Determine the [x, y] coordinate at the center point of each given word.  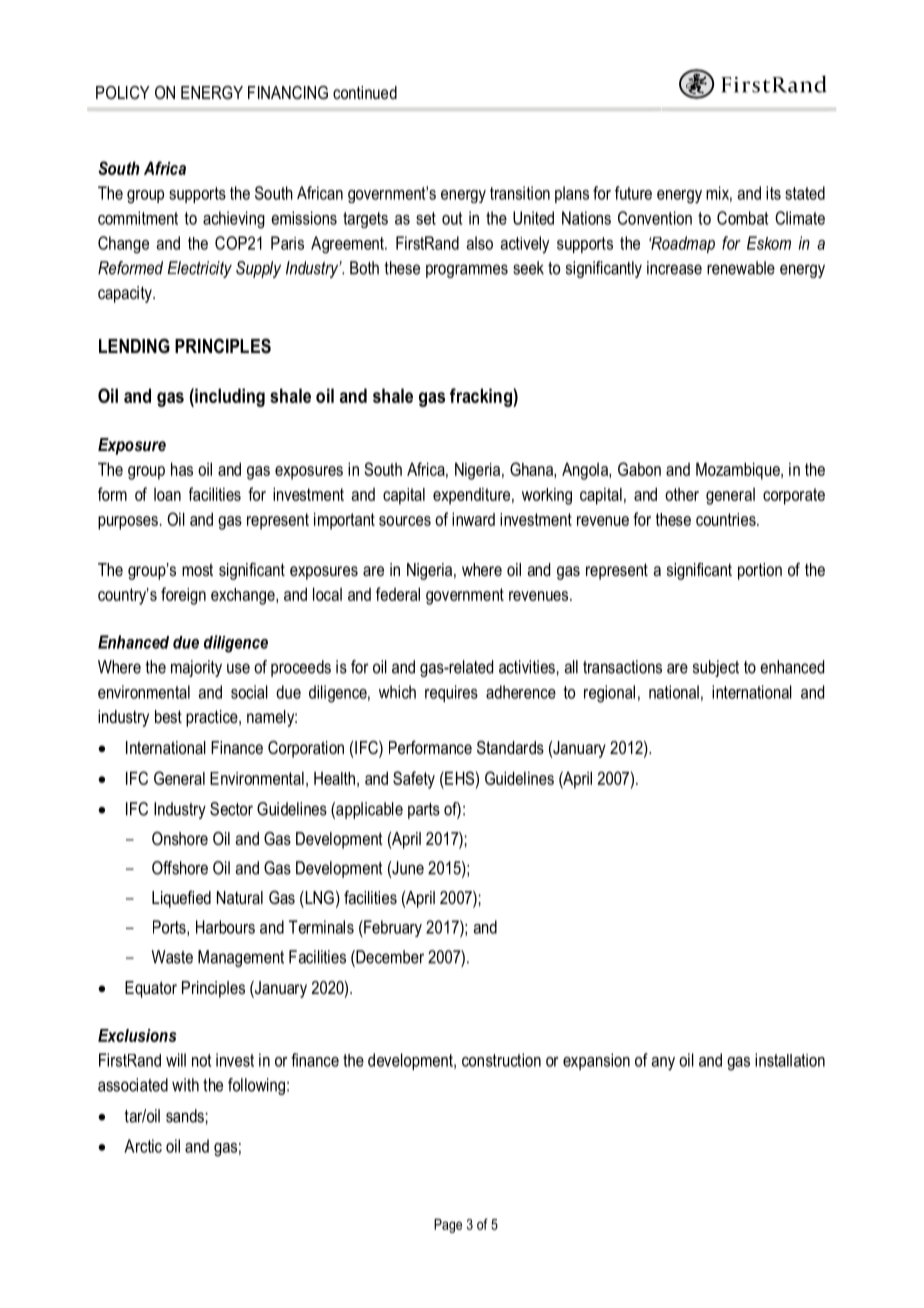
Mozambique [739, 471]
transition [520, 193]
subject [716, 668]
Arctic [143, 1146]
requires [451, 693]
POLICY [123, 92]
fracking [482, 397]
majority [196, 668]
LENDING [134, 346]
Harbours [225, 927]
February [392, 928]
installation [790, 1060]
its [773, 193]
